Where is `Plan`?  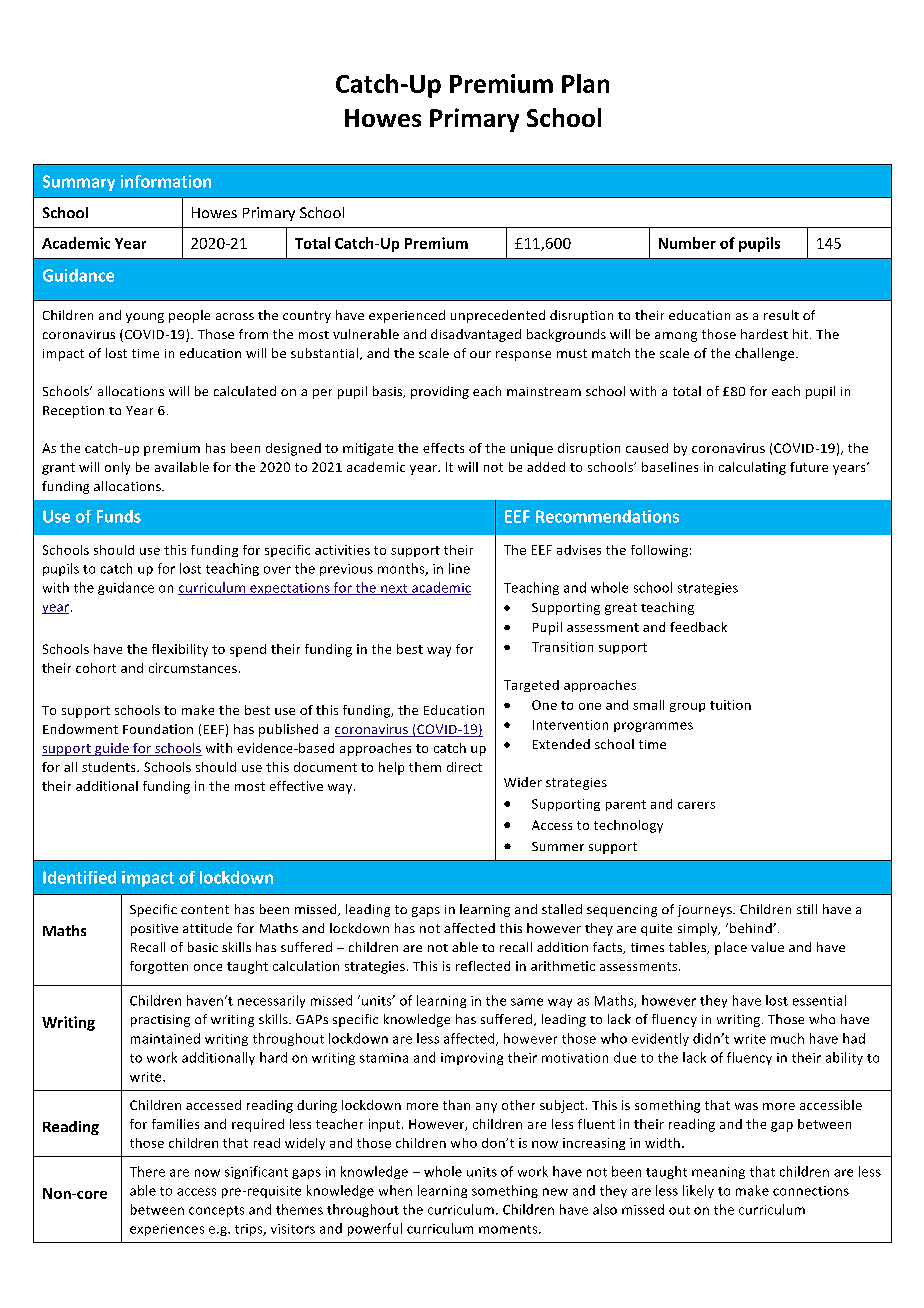 Plan is located at coordinates (585, 83).
